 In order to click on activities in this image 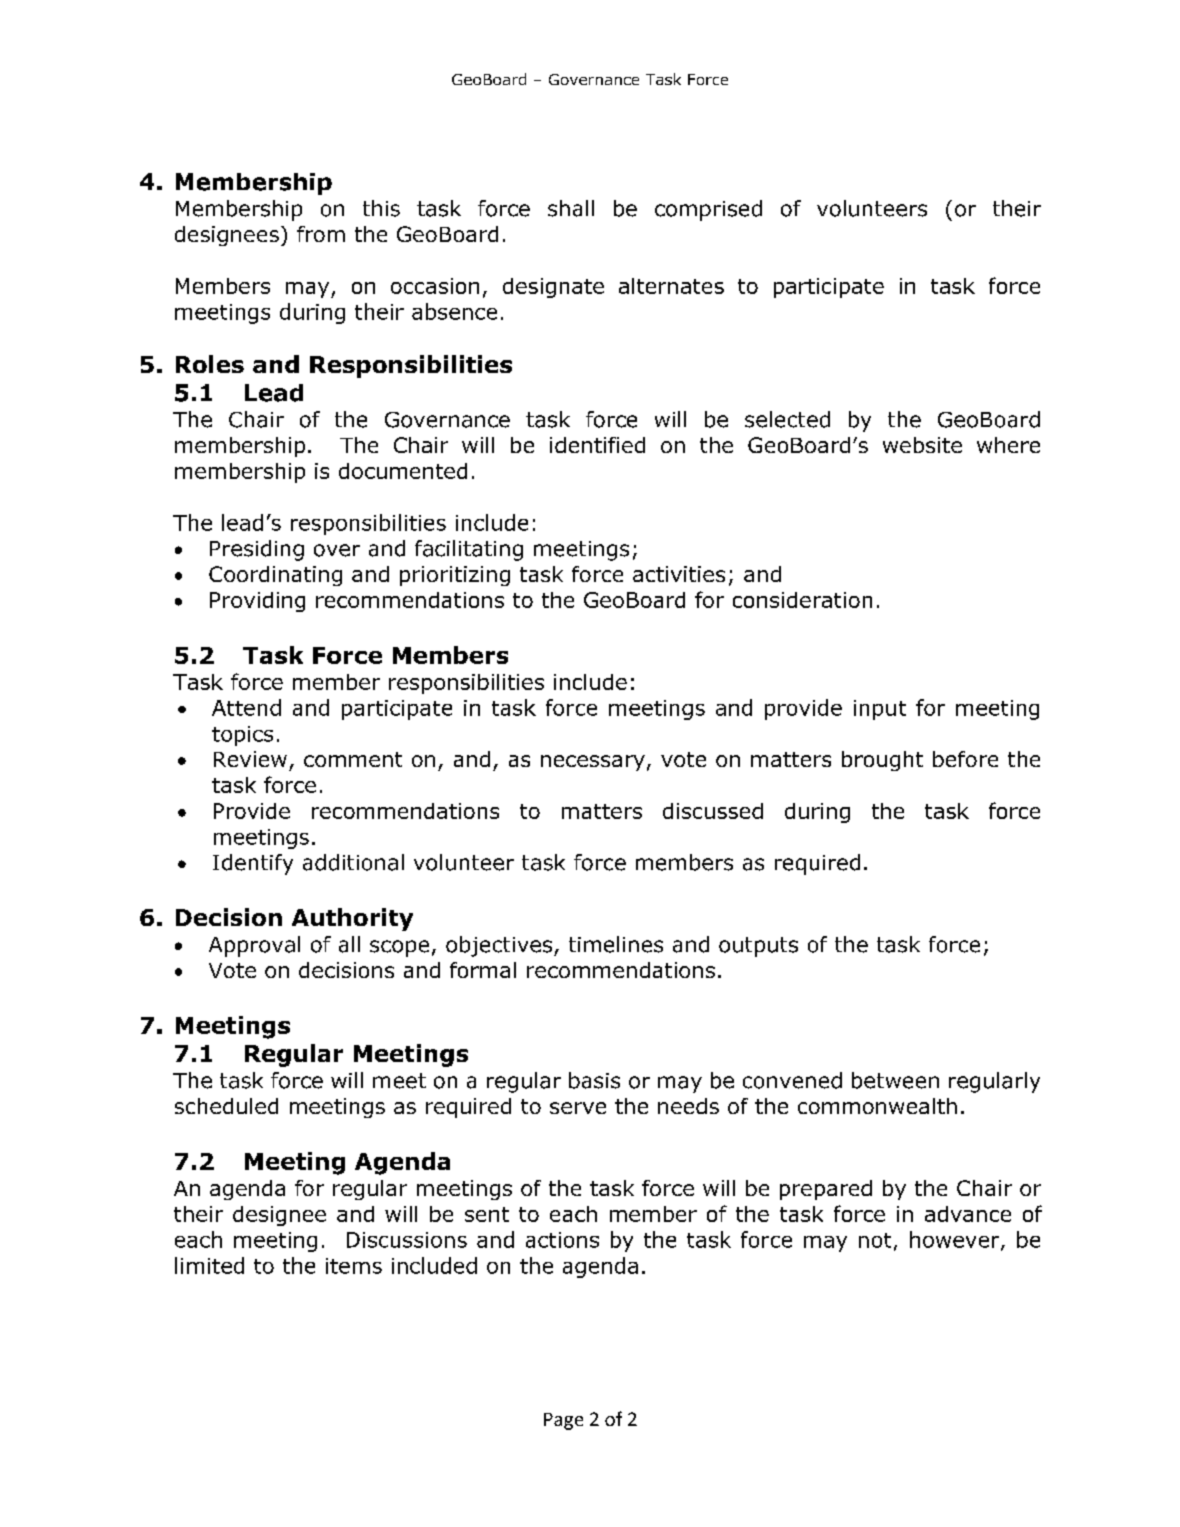, I will do `click(679, 574)`.
